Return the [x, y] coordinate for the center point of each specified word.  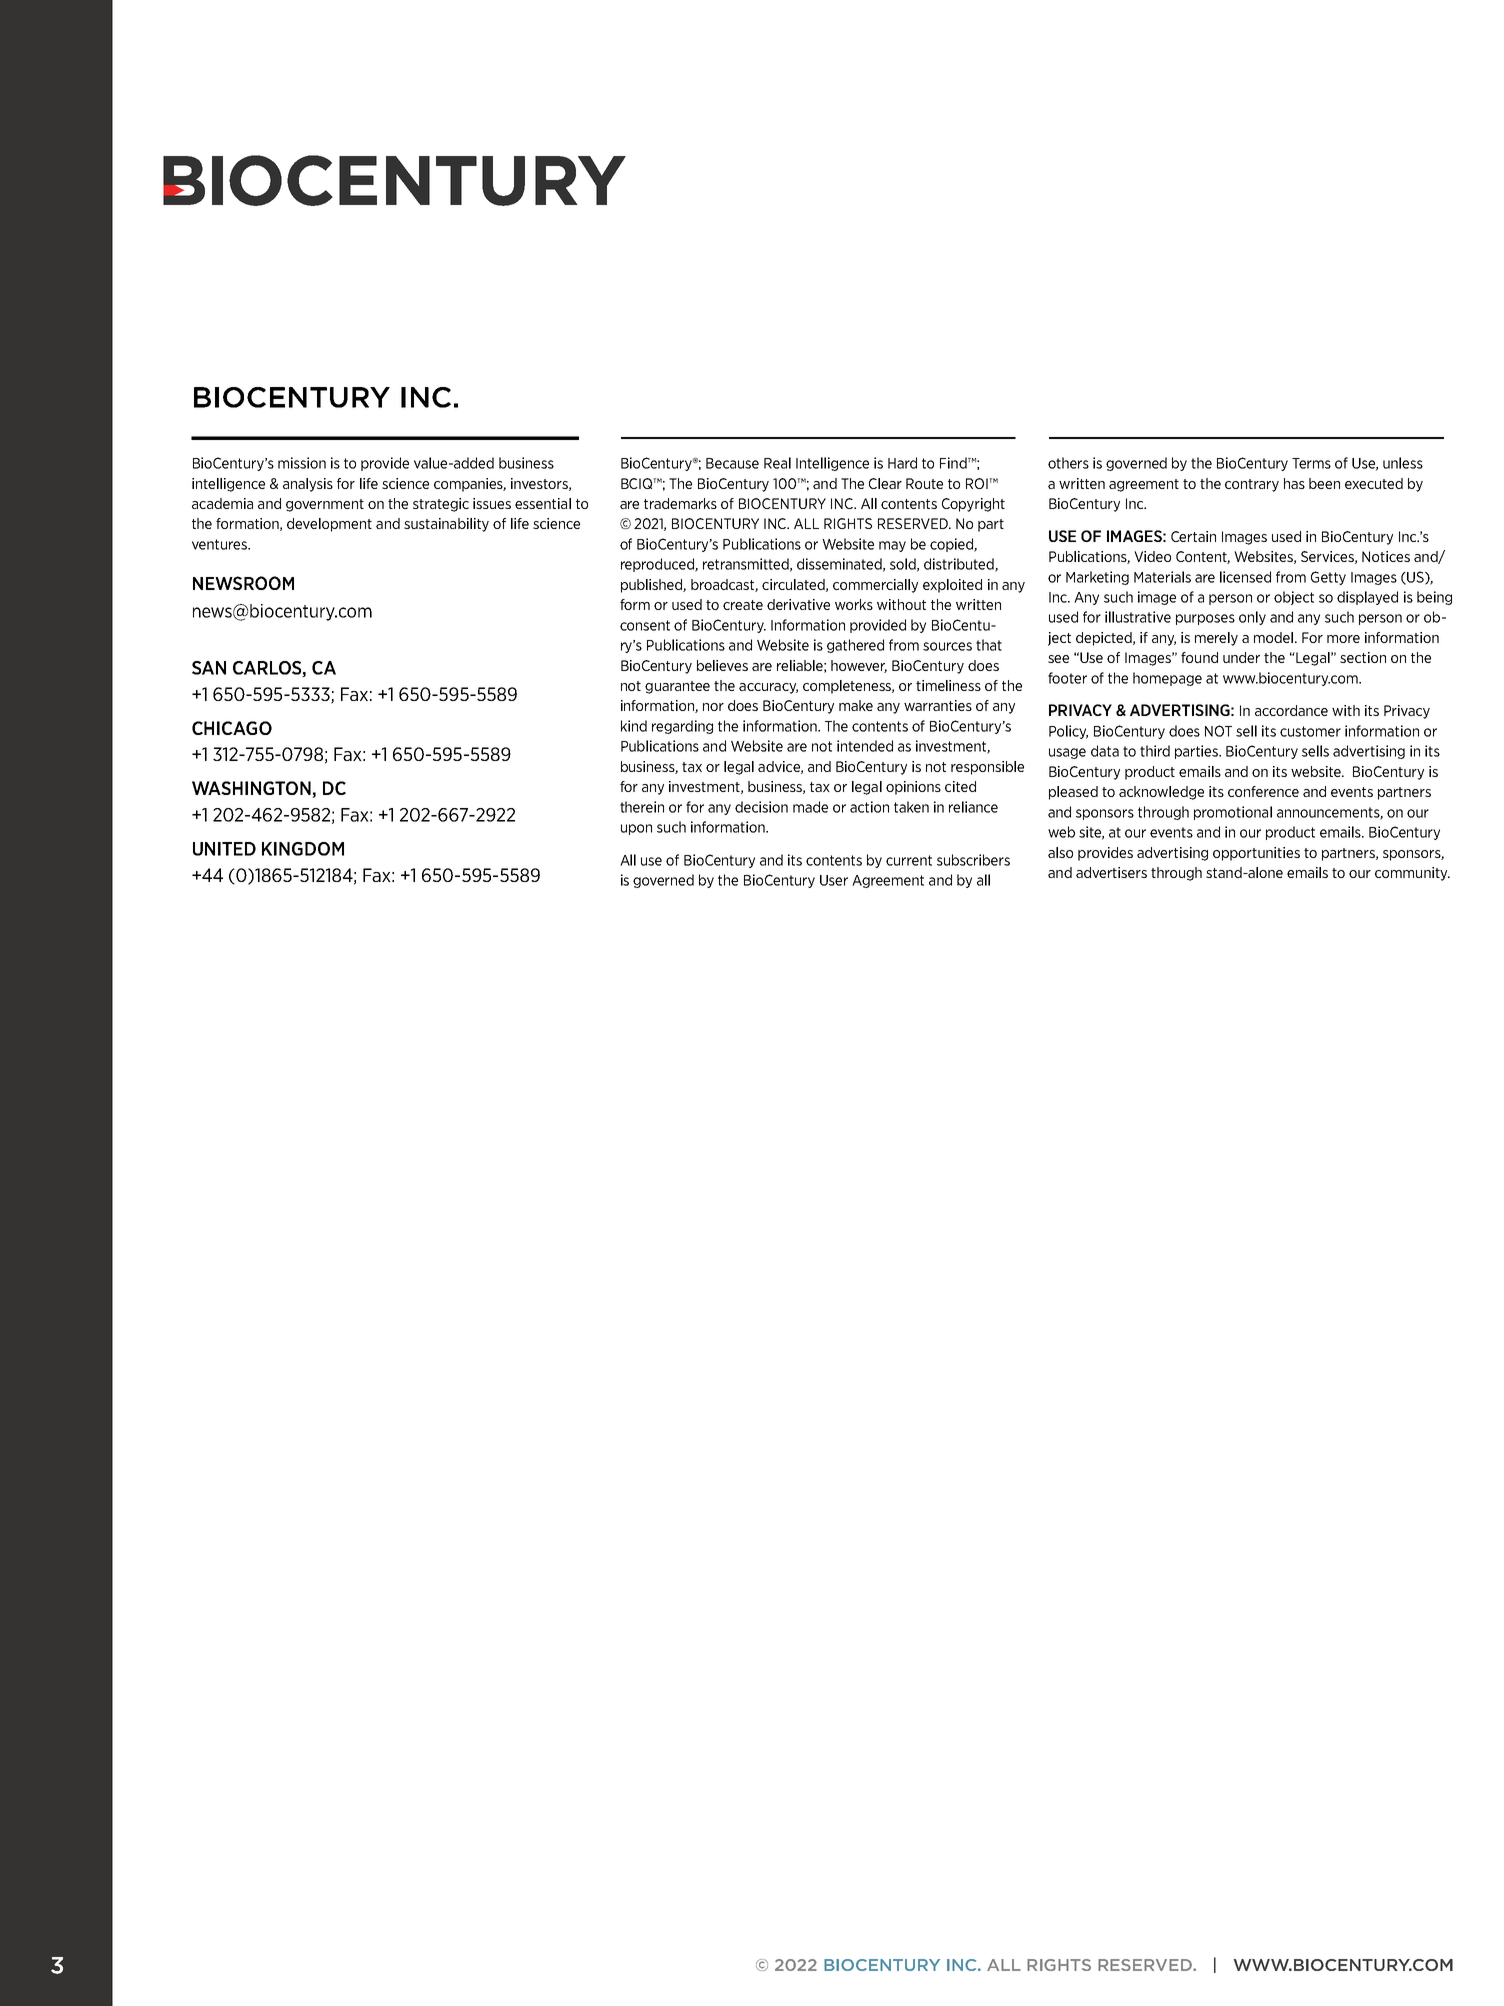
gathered [855, 646]
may [892, 546]
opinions [913, 788]
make [856, 705]
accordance [1291, 710]
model [1275, 637]
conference [1263, 791]
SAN [209, 668]
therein [642, 807]
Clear [885, 483]
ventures [220, 544]
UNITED [224, 849]
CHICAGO [232, 728]
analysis [308, 485]
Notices [1386, 556]
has [1294, 483]
